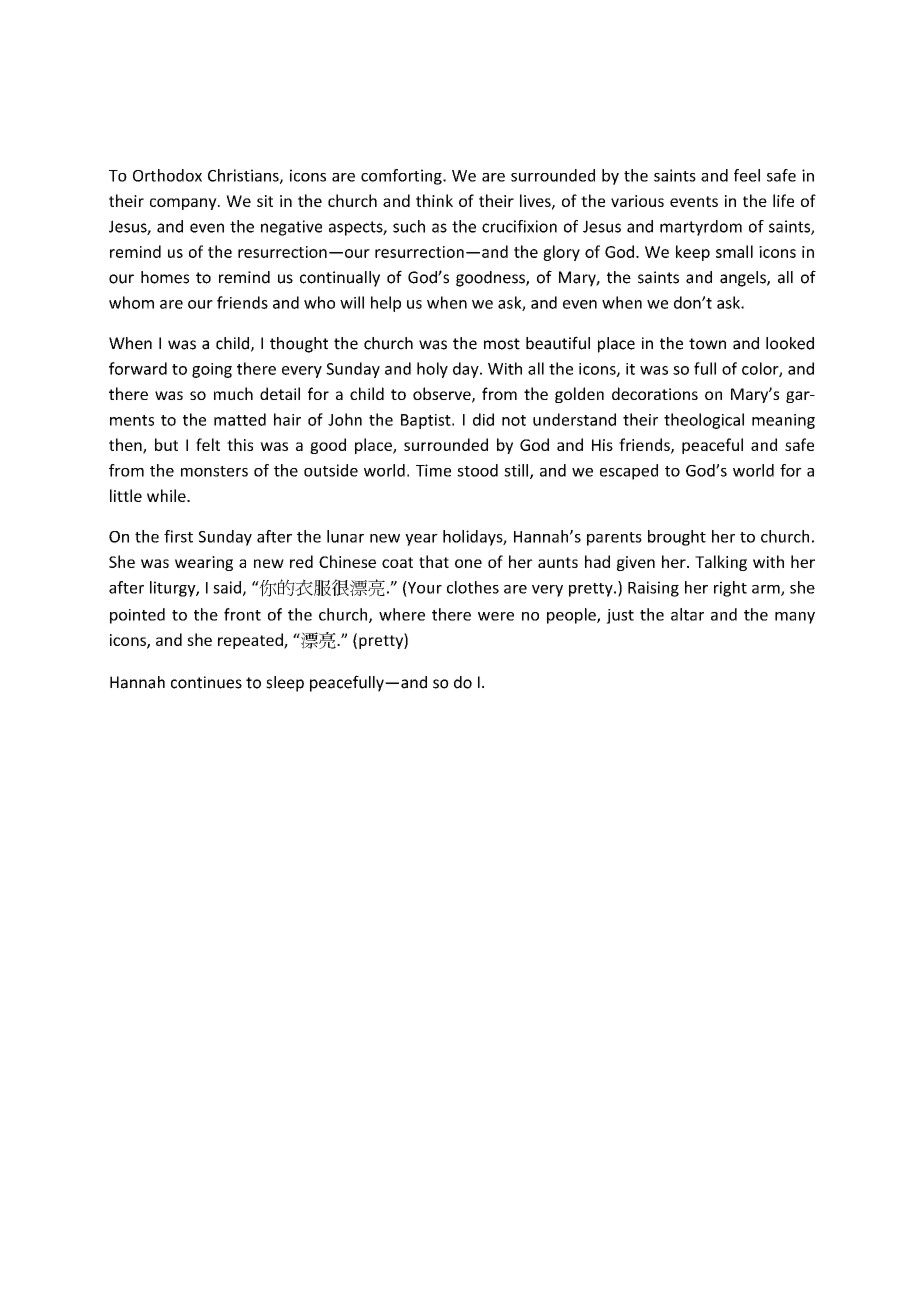  Describe the element at coordinates (212, 370) in the document. I see `going` at that location.
